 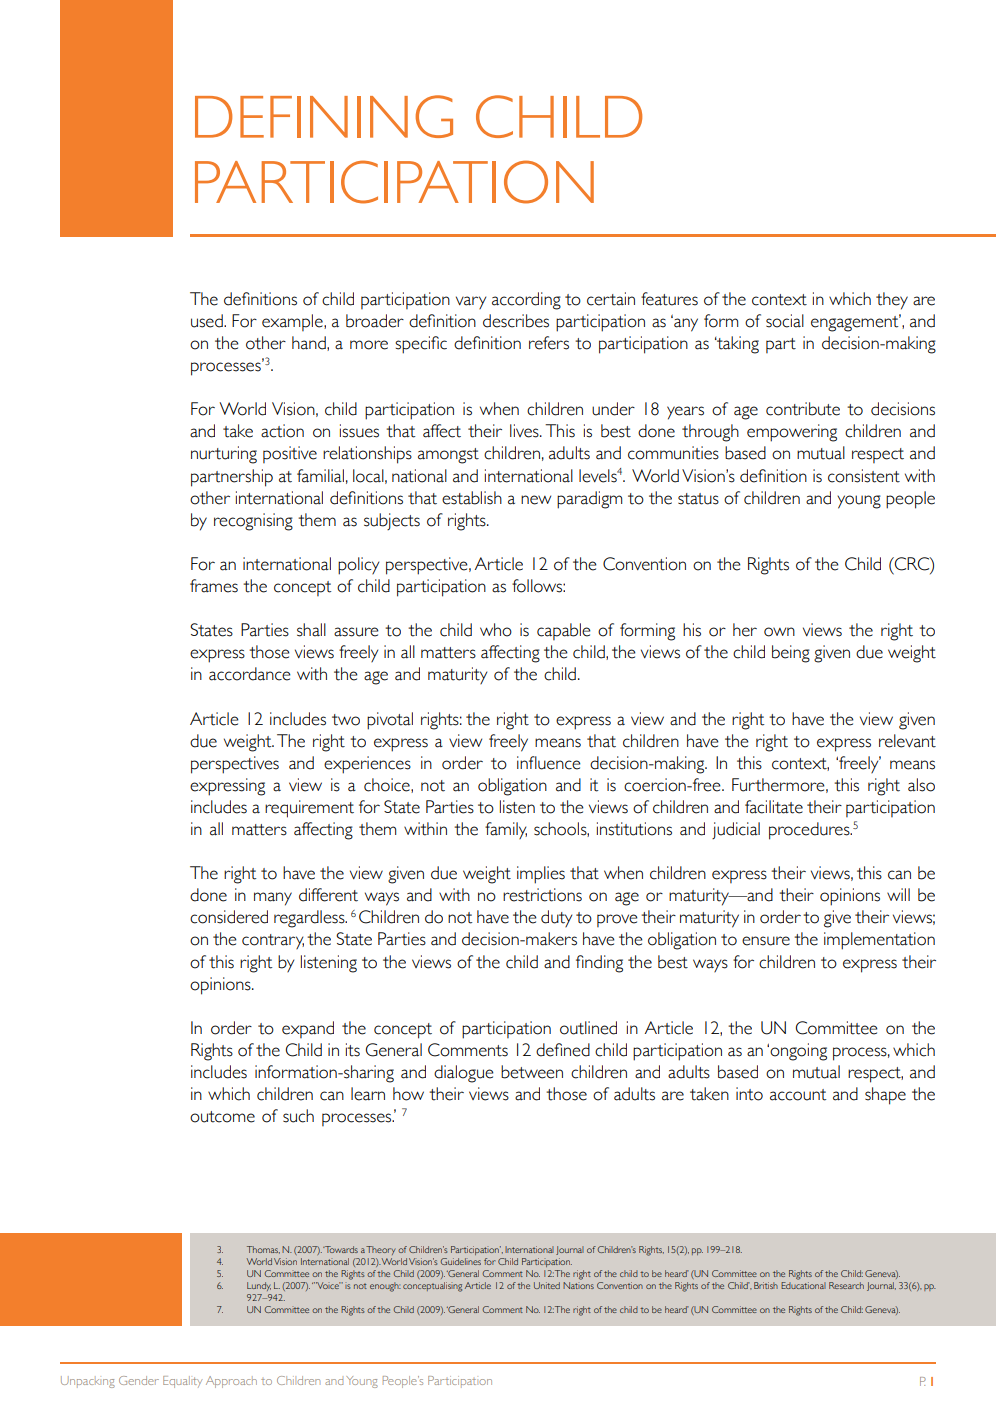 I want to click on DEFINING, so click(x=324, y=116).
